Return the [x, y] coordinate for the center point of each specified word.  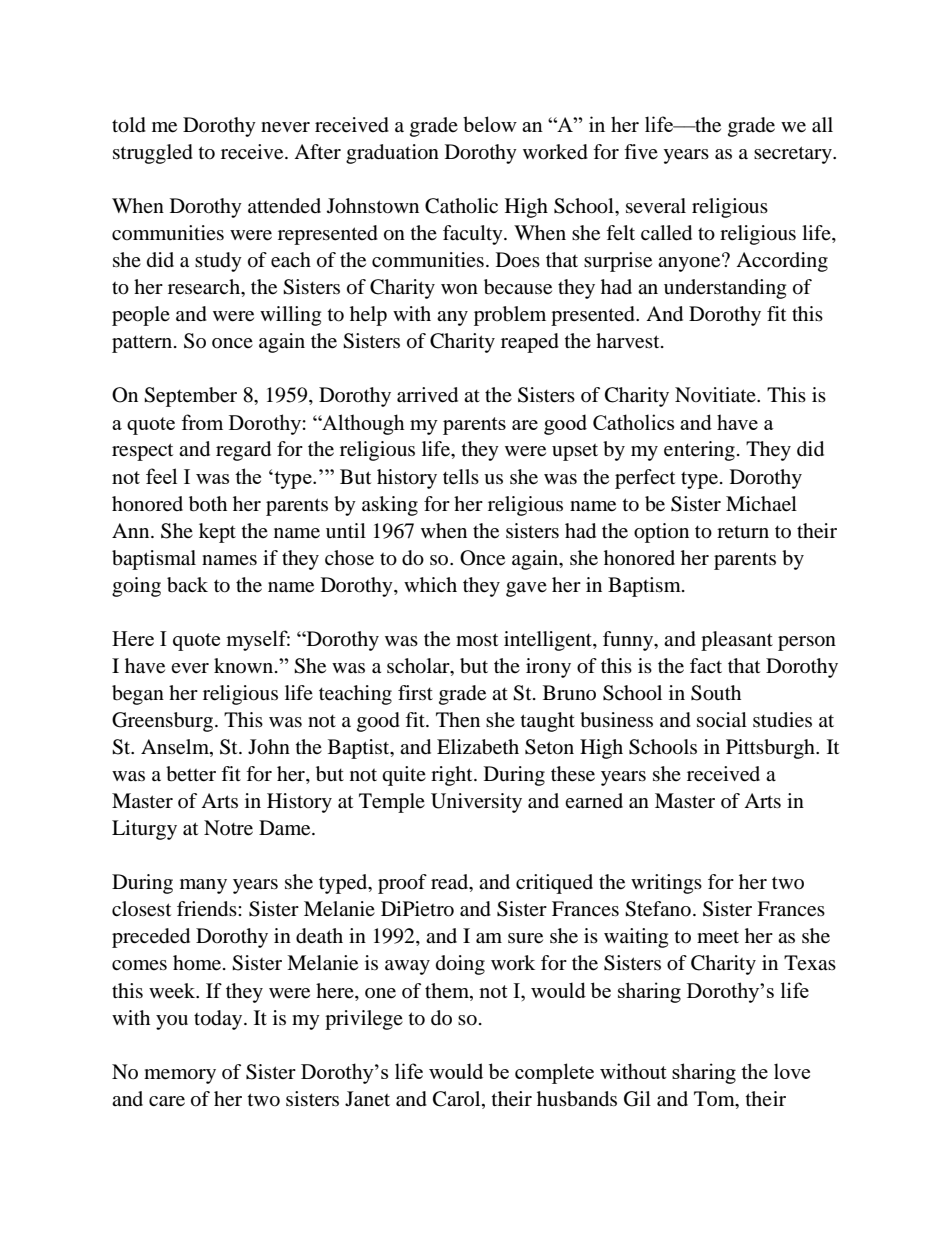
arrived [427, 395]
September [190, 397]
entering [699, 451]
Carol [458, 1099]
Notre [228, 828]
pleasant [737, 641]
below [490, 124]
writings [666, 884]
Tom [715, 1098]
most [477, 639]
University [476, 803]
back [187, 585]
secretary [794, 155]
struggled [153, 154]
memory [180, 1076]
